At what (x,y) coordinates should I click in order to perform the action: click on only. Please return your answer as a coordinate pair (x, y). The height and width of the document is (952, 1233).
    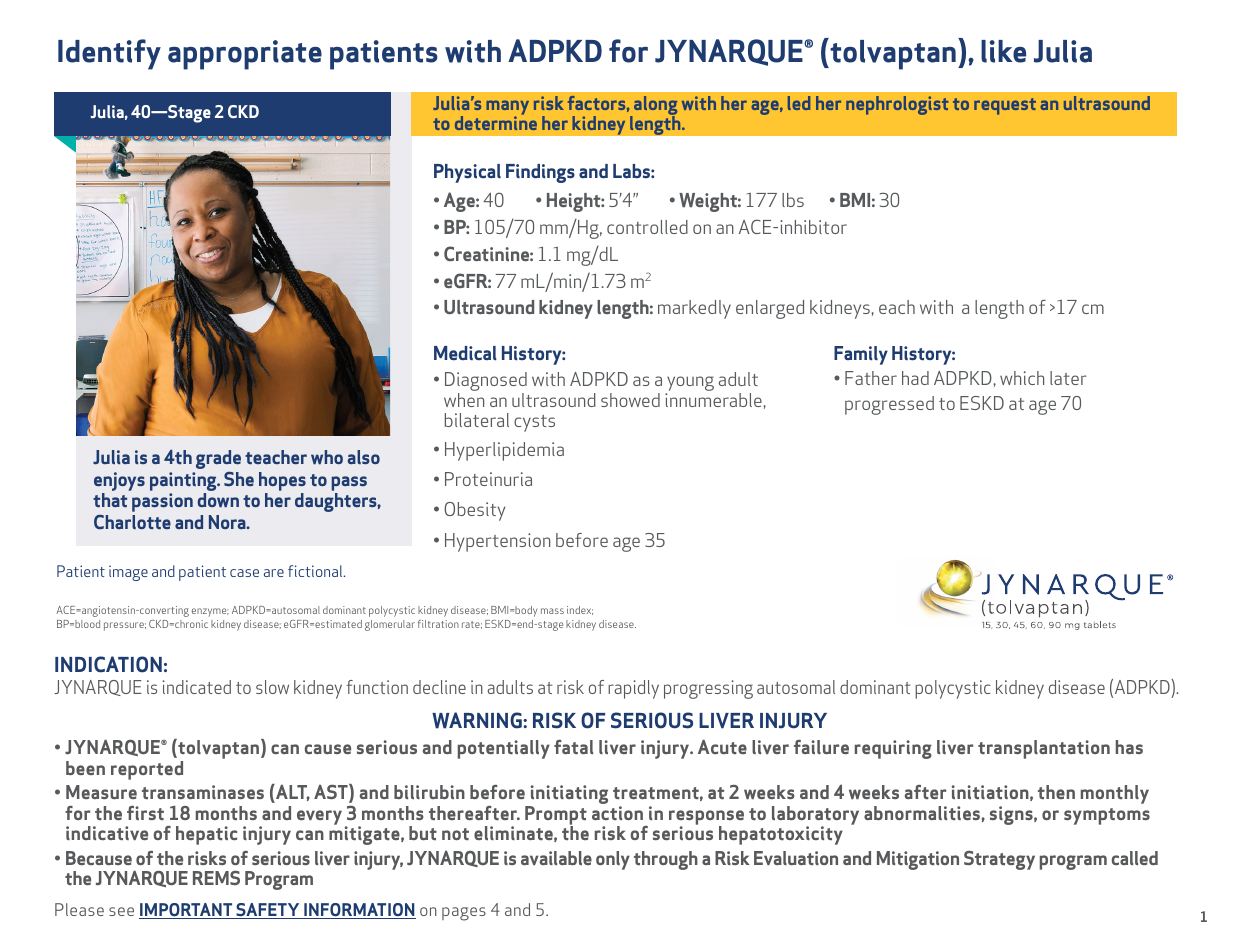
    Looking at the image, I should click on (613, 860).
